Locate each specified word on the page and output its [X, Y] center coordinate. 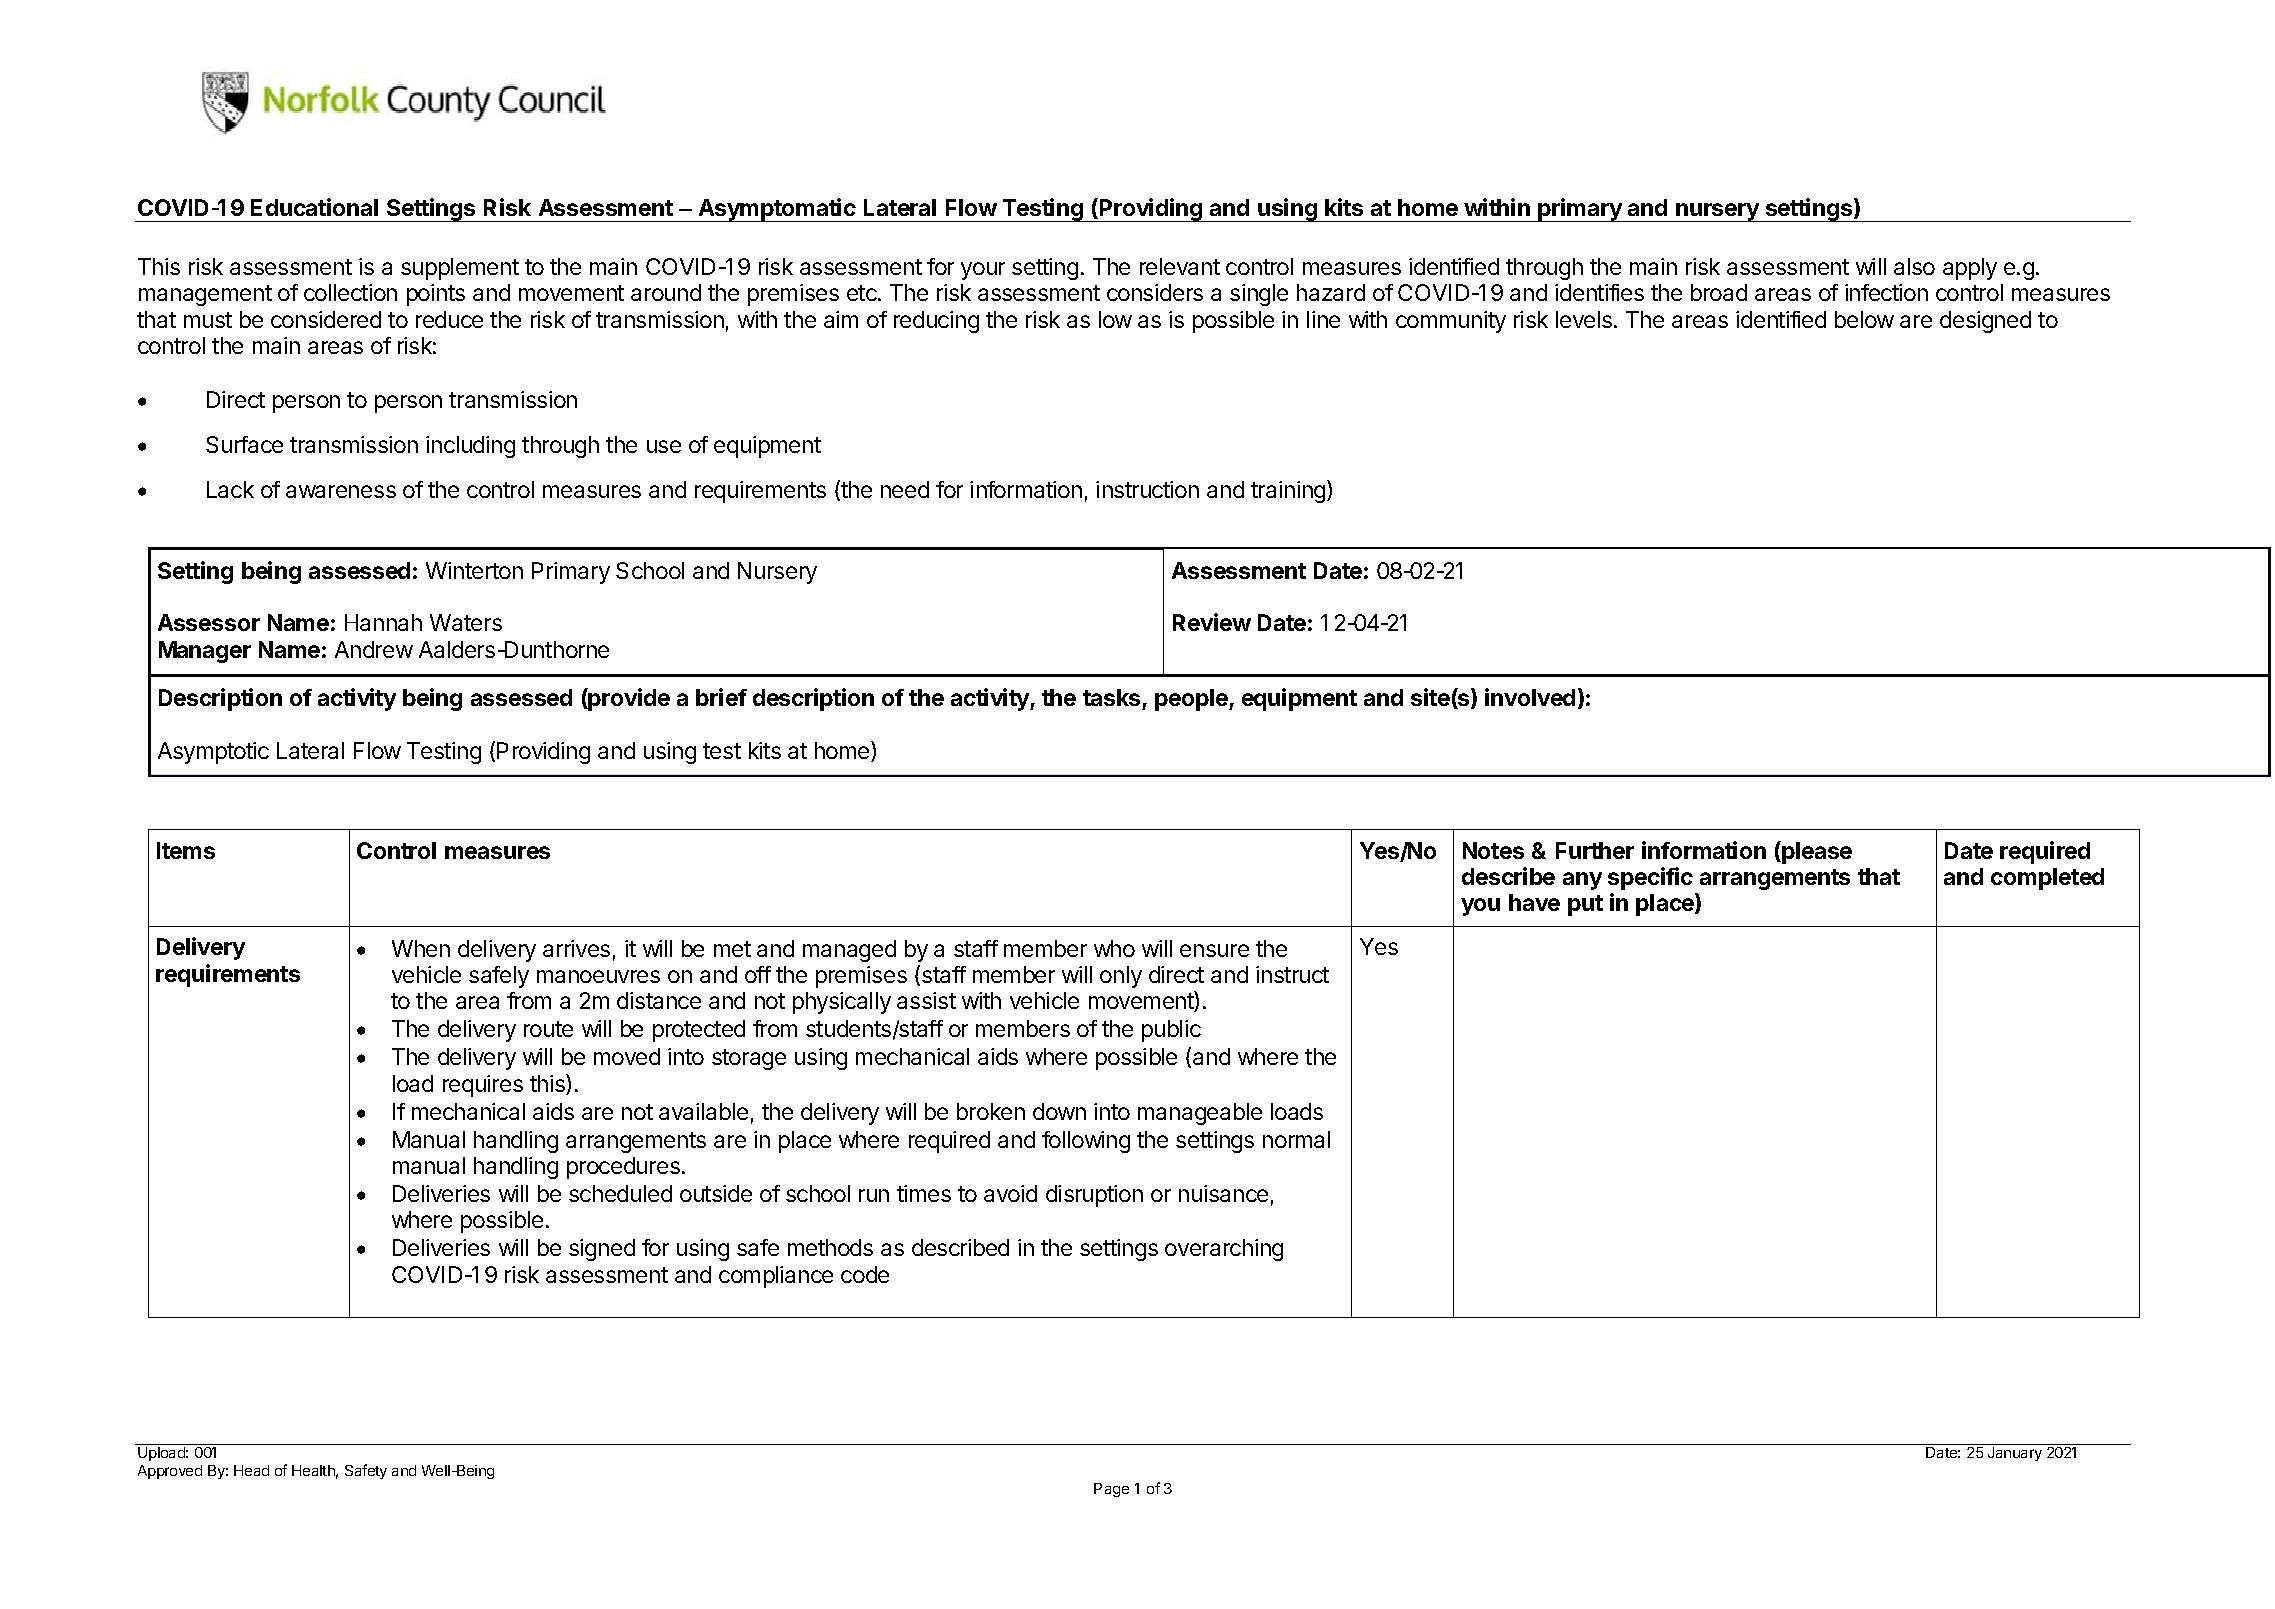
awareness [341, 491]
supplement [460, 269]
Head [251, 1470]
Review [1212, 622]
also [1914, 266]
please [1816, 852]
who [1114, 948]
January [2015, 1454]
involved [1530, 697]
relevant [1180, 266]
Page [1111, 1490]
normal [1296, 1139]
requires [483, 1086]
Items [186, 850]
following [1086, 1142]
